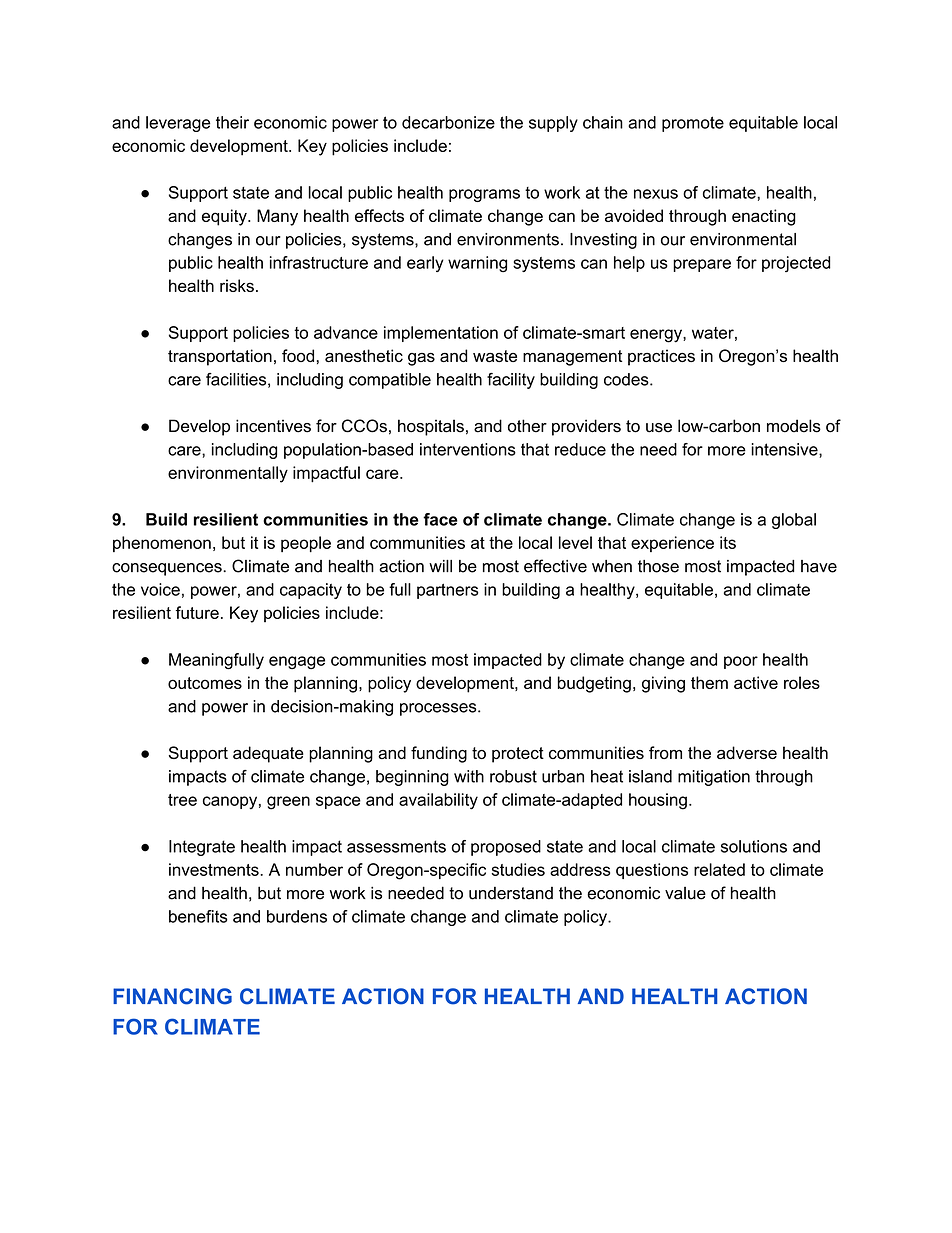 This image has height=1233, width=952. Describe the element at coordinates (693, 124) in the image. I see `promote` at that location.
